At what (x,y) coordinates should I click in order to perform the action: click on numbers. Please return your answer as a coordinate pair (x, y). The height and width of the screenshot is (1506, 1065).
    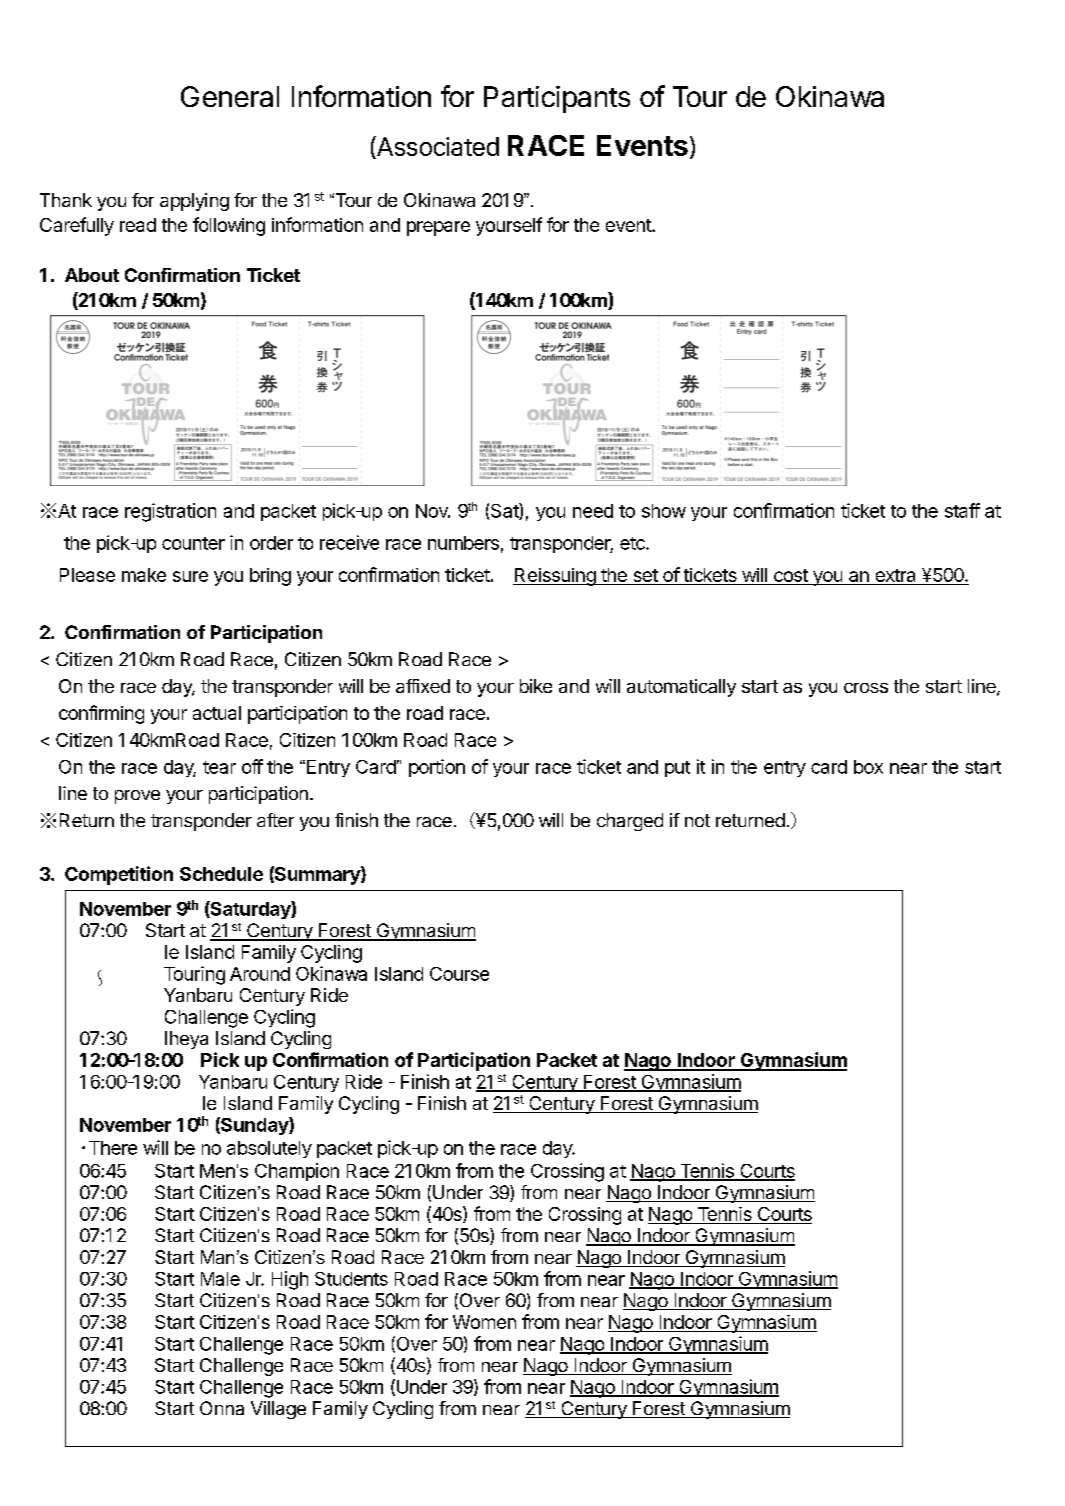
    Looking at the image, I should click on (463, 543).
